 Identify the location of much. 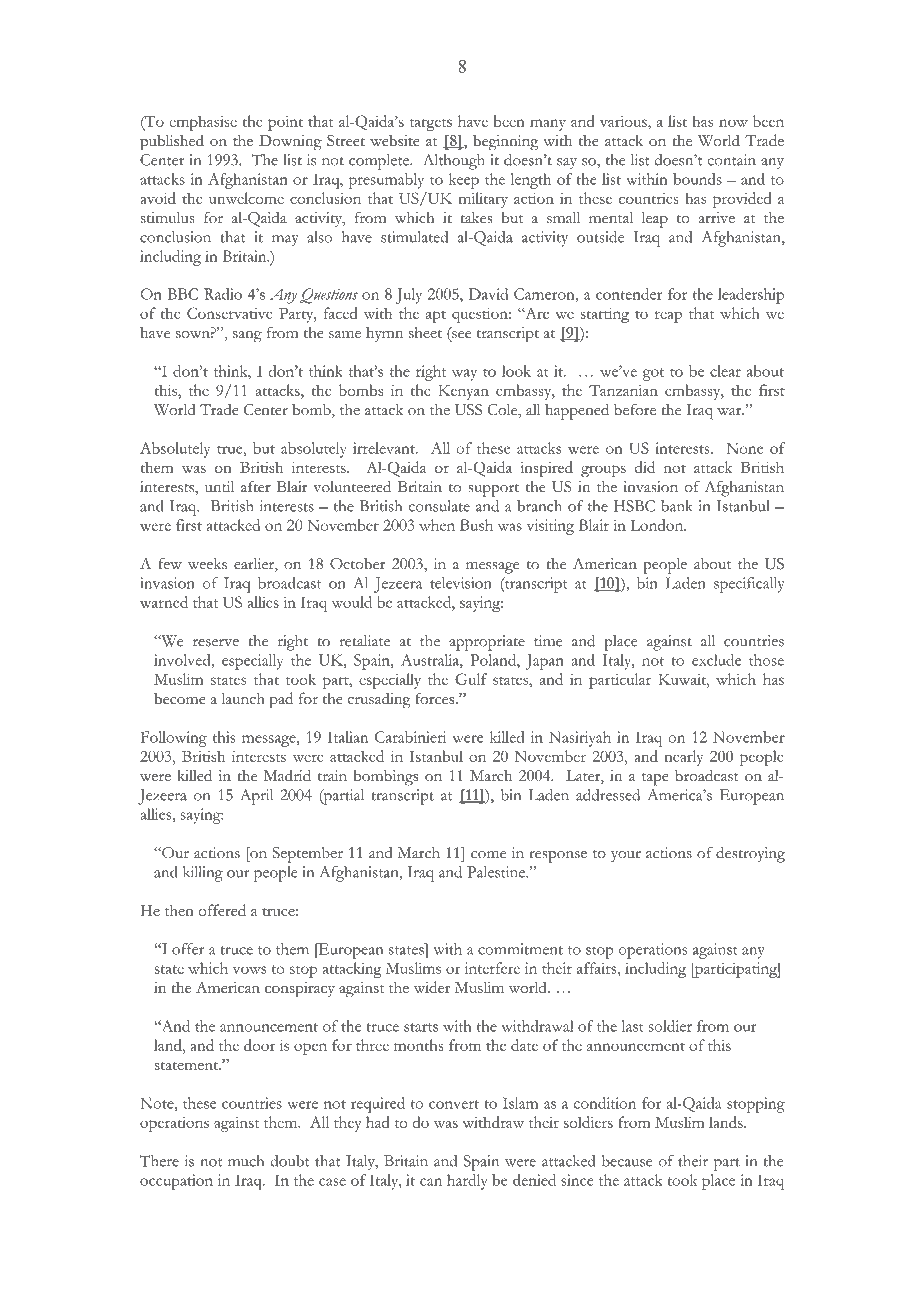
(246, 1161).
